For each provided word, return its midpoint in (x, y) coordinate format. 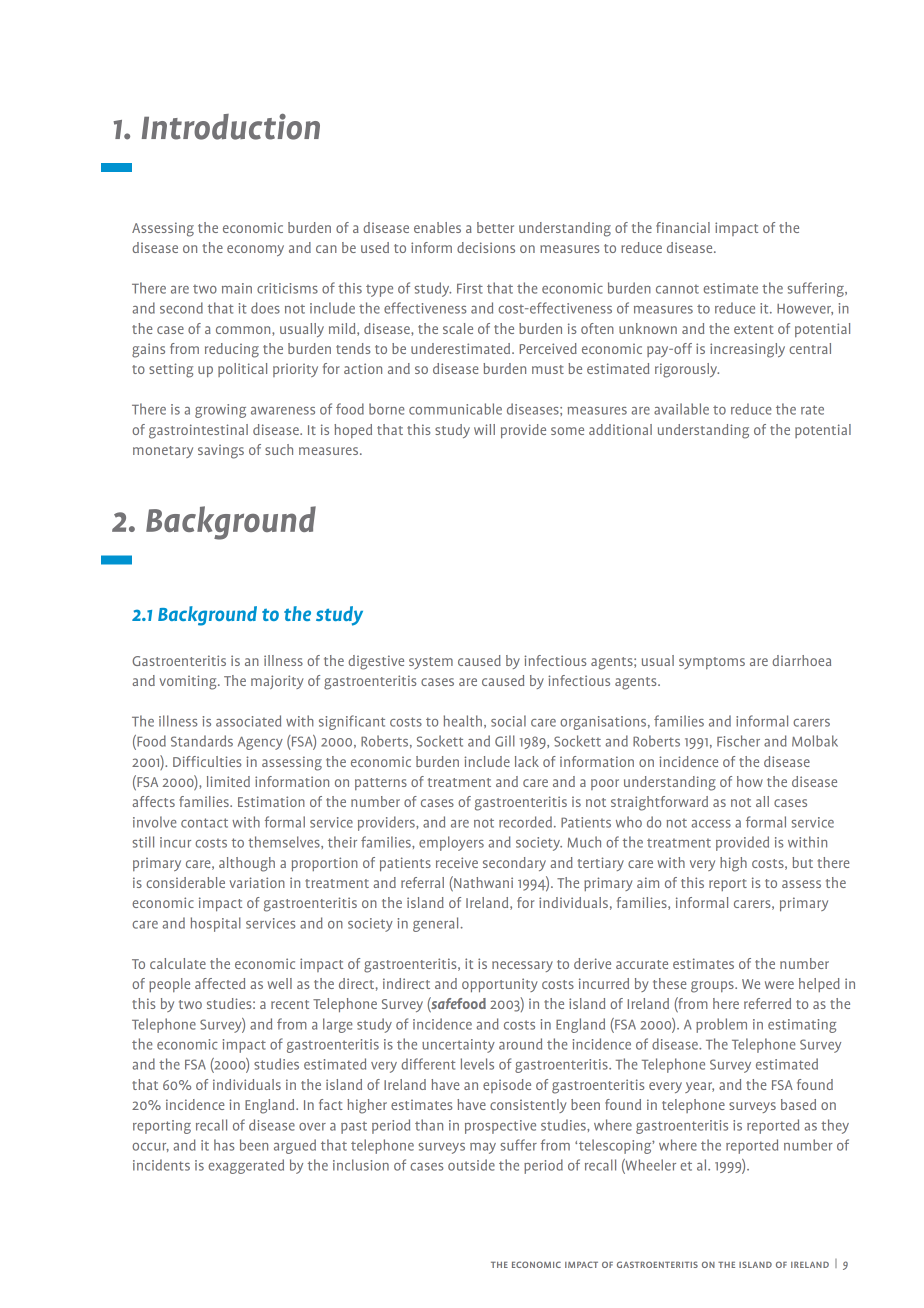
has (224, 1145)
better (495, 227)
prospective (500, 1127)
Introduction (231, 127)
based (798, 1104)
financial (683, 227)
